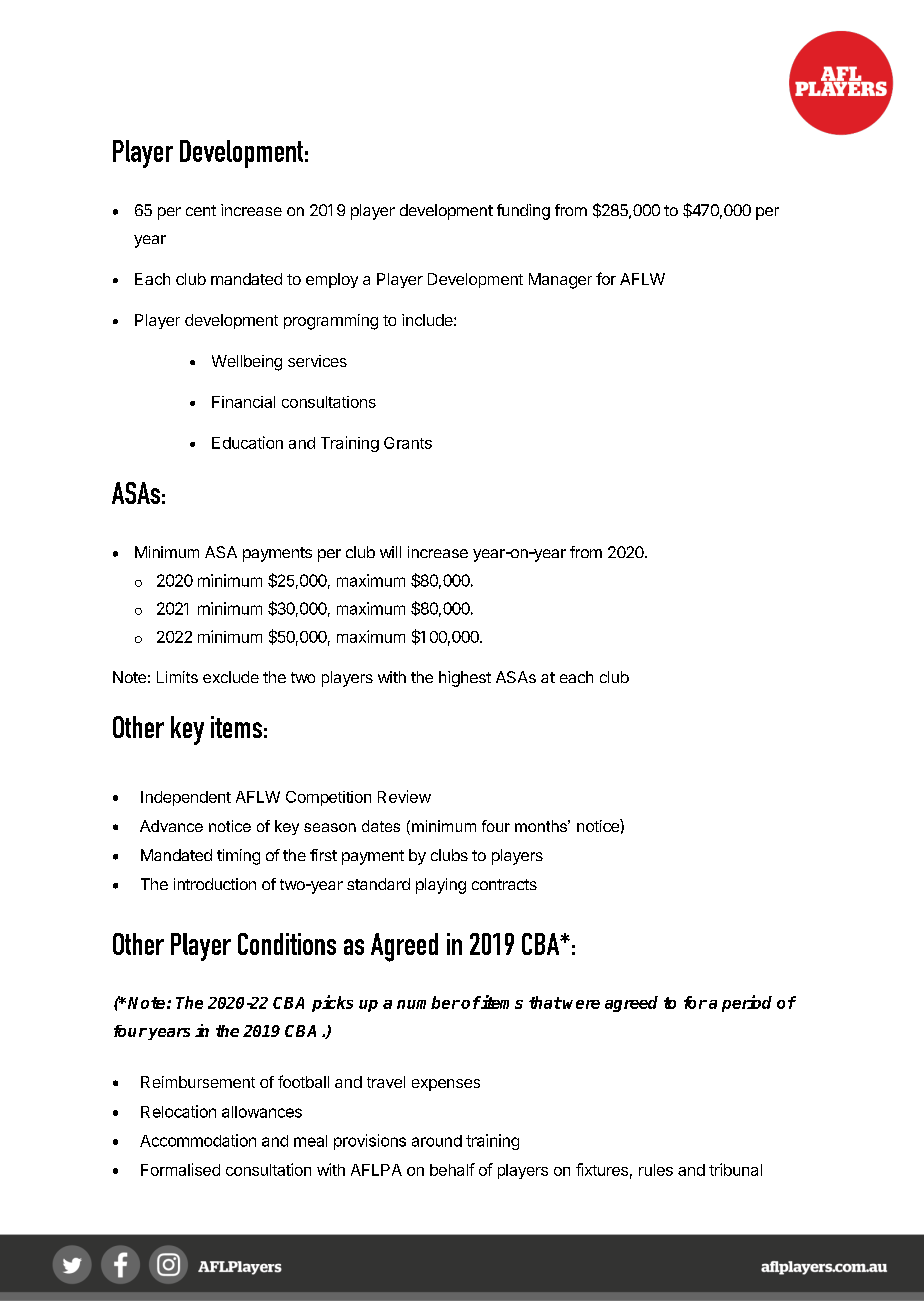 This document has width=924, height=1309. I want to click on playing, so click(441, 886).
